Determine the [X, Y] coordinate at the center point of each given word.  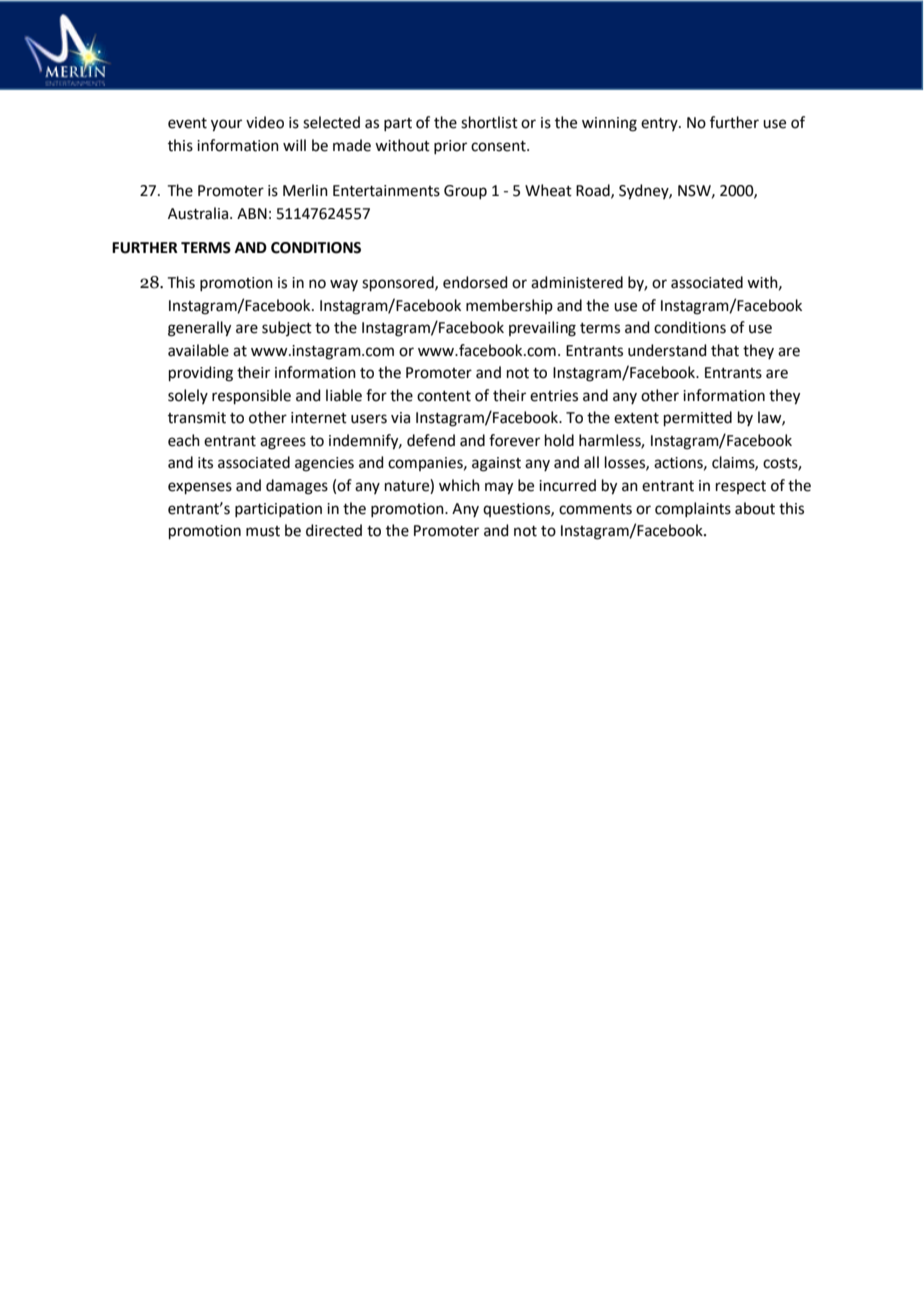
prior [450, 147]
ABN [252, 213]
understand [667, 350]
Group [465, 192]
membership [509, 306]
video [265, 122]
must [263, 531]
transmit [197, 418]
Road [594, 191]
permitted [698, 418]
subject [287, 328]
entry [660, 124]
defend [431, 440]
